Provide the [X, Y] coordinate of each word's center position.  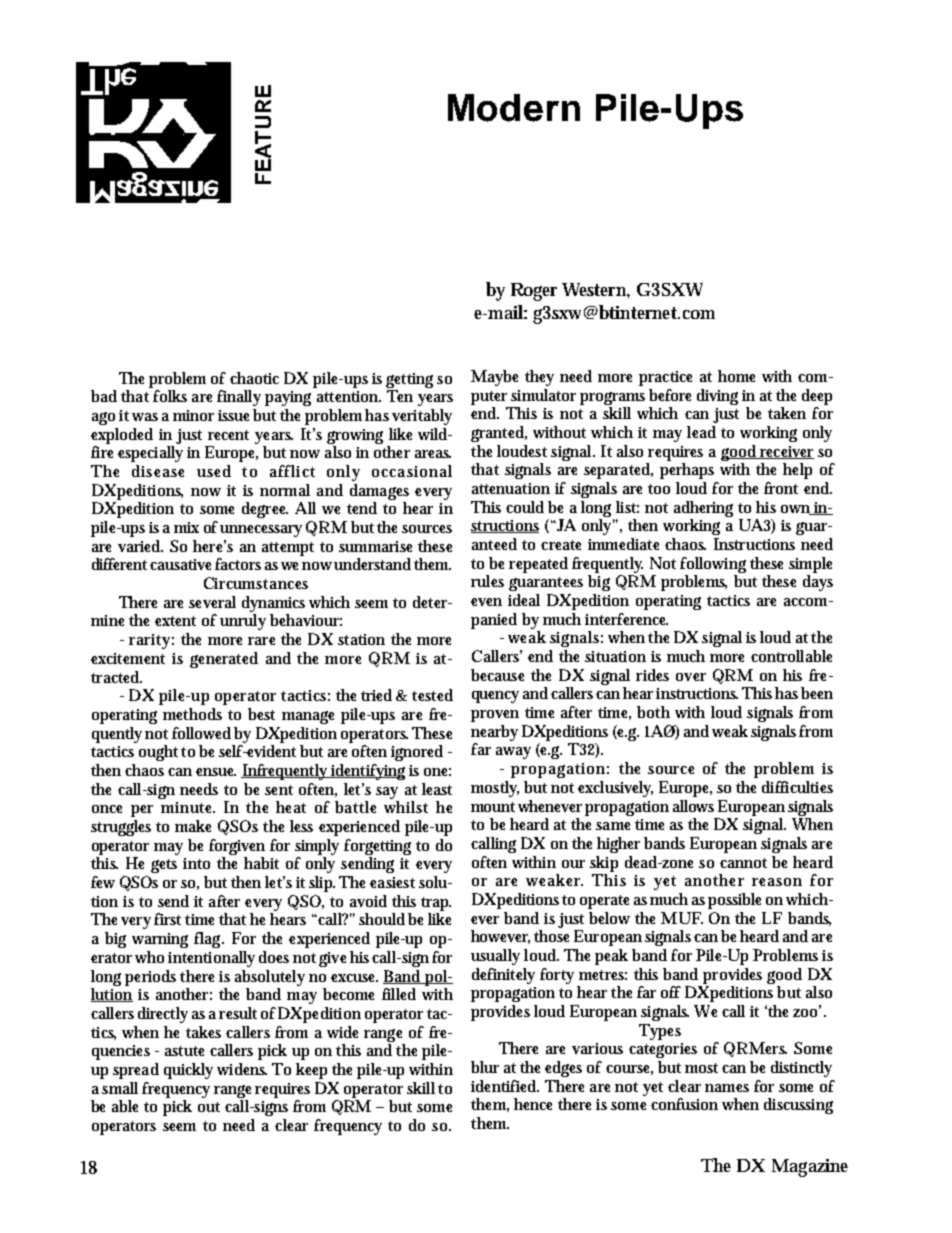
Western [596, 290]
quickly [188, 1071]
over [691, 677]
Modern [514, 108]
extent [175, 621]
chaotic [254, 378]
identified [505, 1086]
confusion [684, 1104]
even [486, 602]
